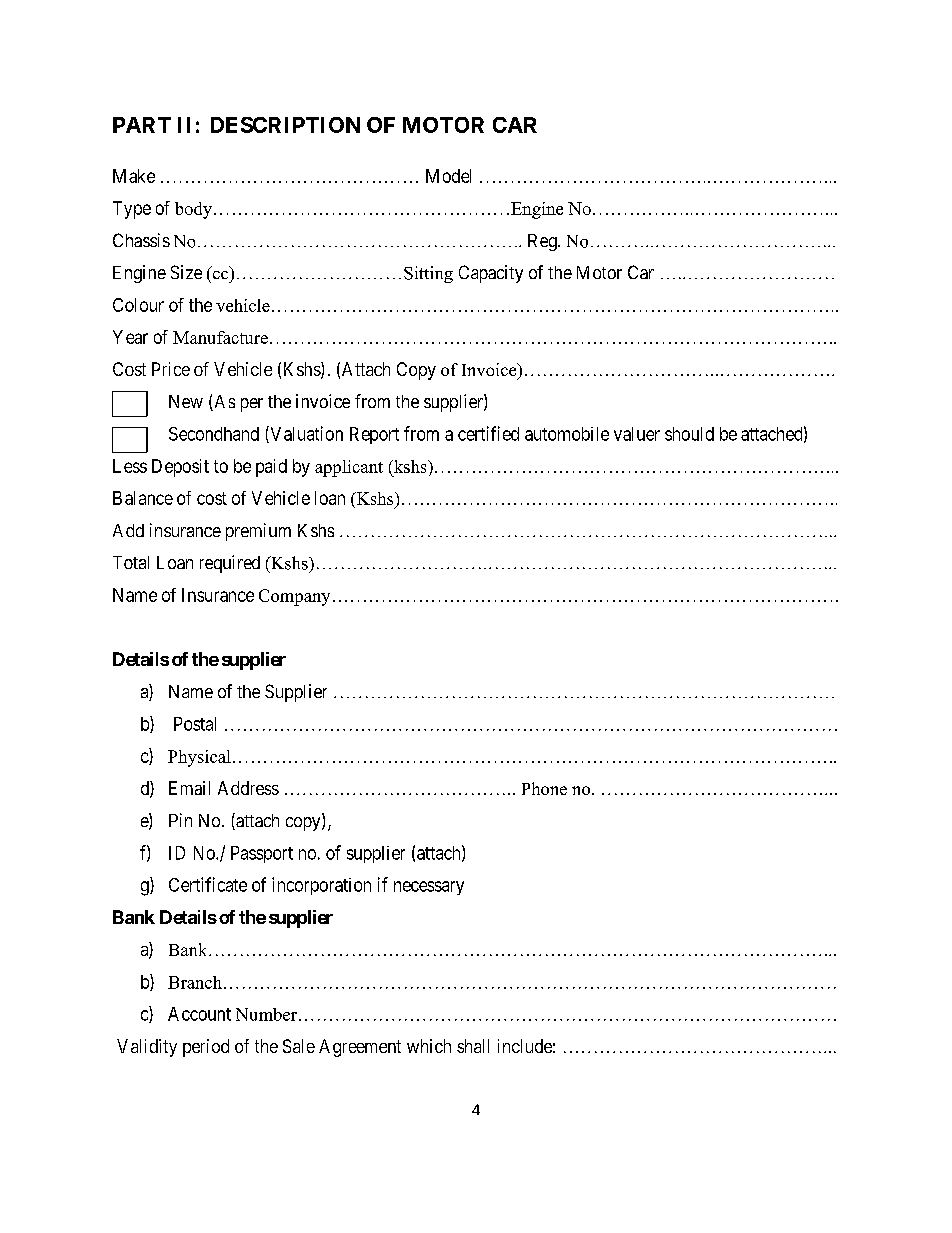 The height and width of the document is (1233, 952). What do you see at coordinates (199, 1014) in the document?
I see `Account` at bounding box center [199, 1014].
